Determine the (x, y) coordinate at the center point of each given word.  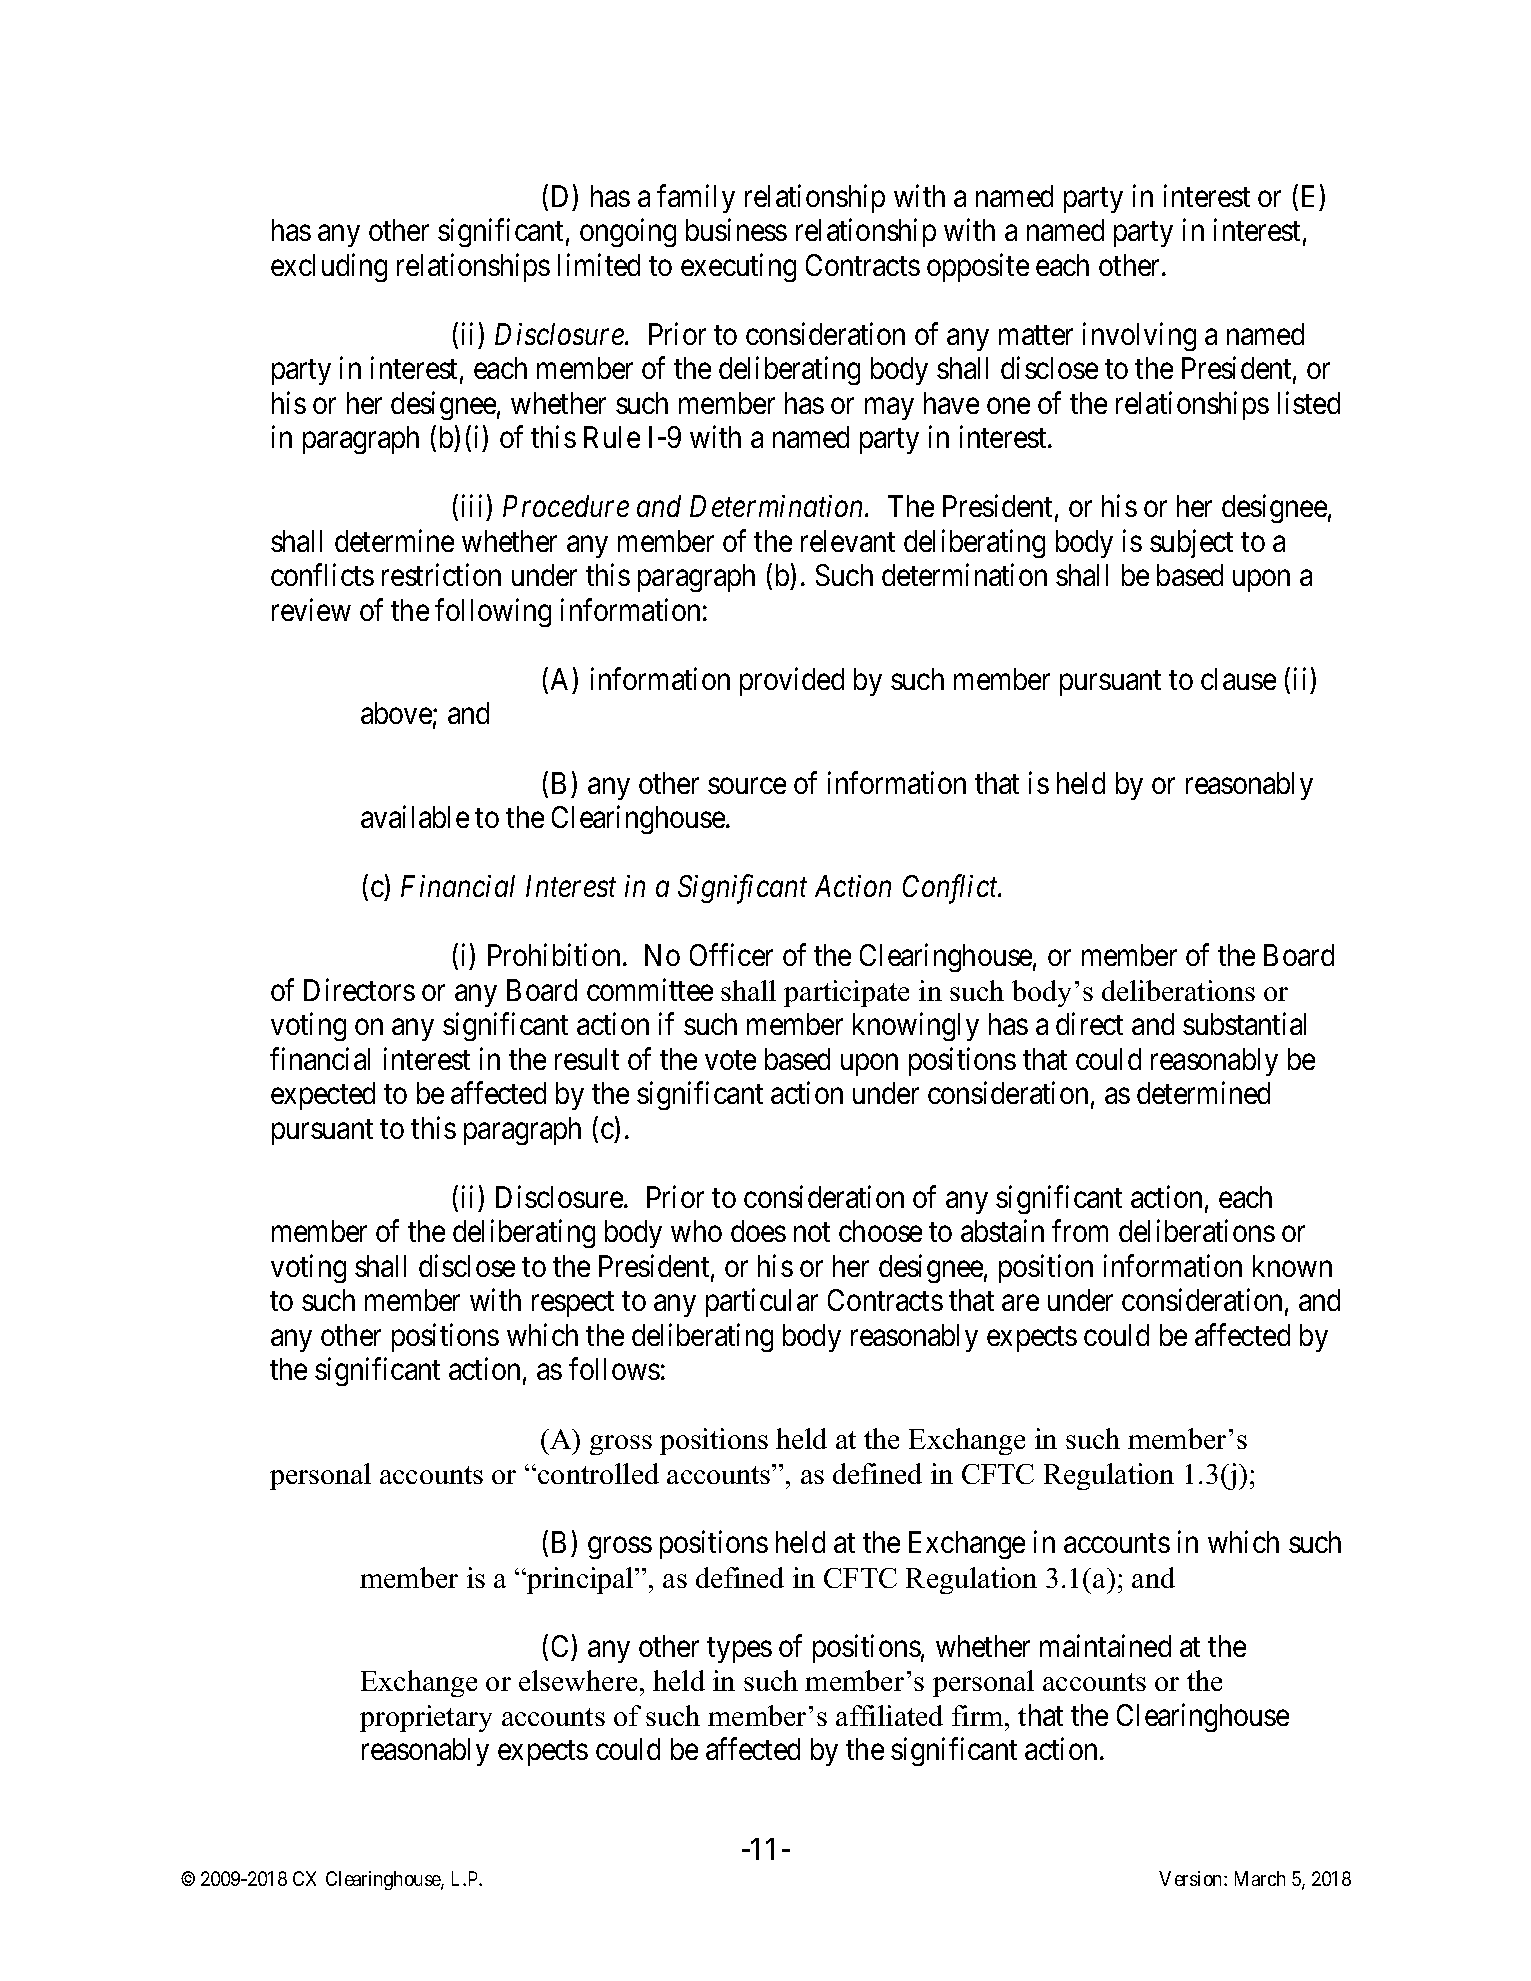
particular (762, 1303)
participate (846, 993)
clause (1238, 679)
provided (792, 682)
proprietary (426, 1718)
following (493, 612)
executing (738, 267)
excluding (329, 267)
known (1292, 1266)
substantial (1244, 1024)
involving (1139, 336)
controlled (598, 1473)
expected (323, 1096)
